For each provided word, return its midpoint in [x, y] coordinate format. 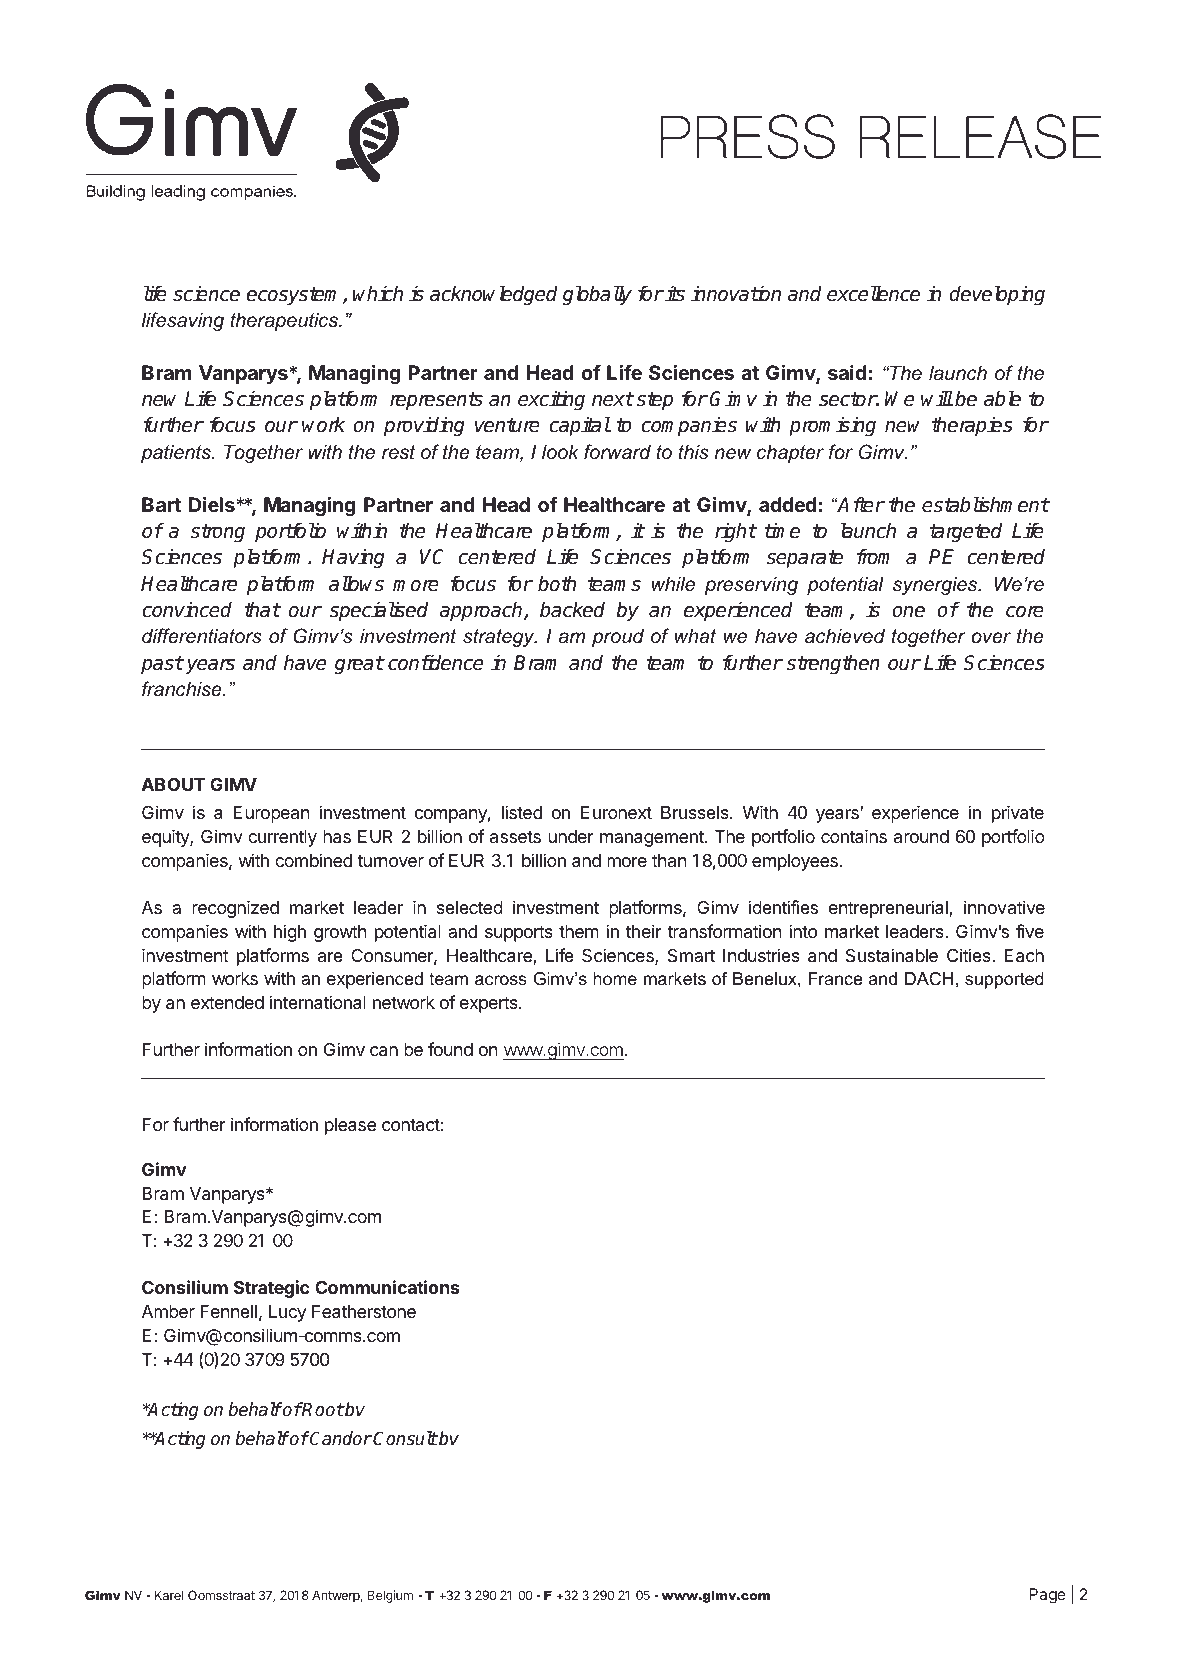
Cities [970, 955]
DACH [929, 978]
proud [618, 637]
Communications [387, 1287]
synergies [936, 585]
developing [997, 296]
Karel [169, 1595]
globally [597, 295]
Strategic [271, 1289]
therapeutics [285, 321]
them [579, 931]
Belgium [390, 1596]
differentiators [202, 636]
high [290, 933]
